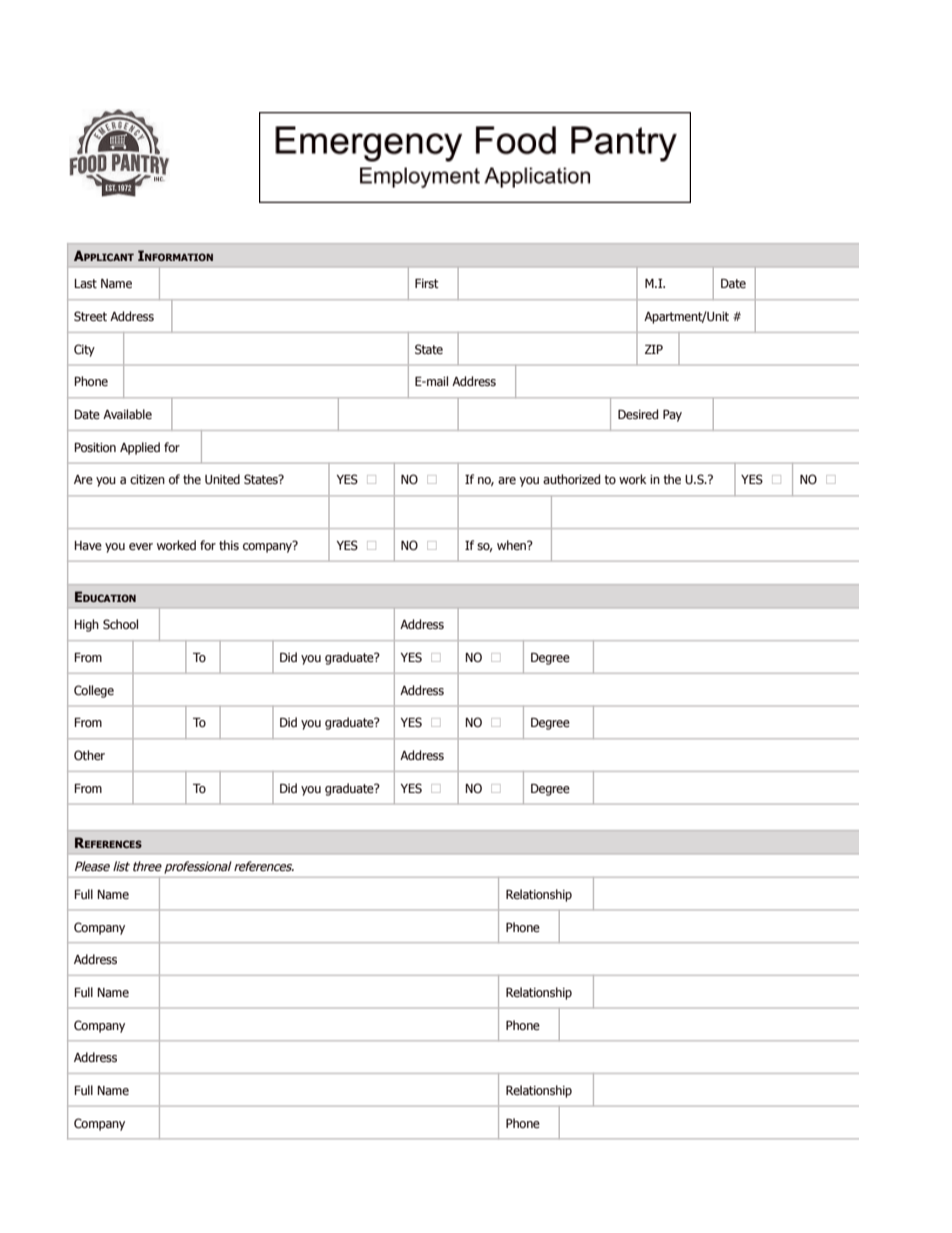 The height and width of the document is (1233, 952). What do you see at coordinates (140, 448) in the document?
I see `Applied` at bounding box center [140, 448].
